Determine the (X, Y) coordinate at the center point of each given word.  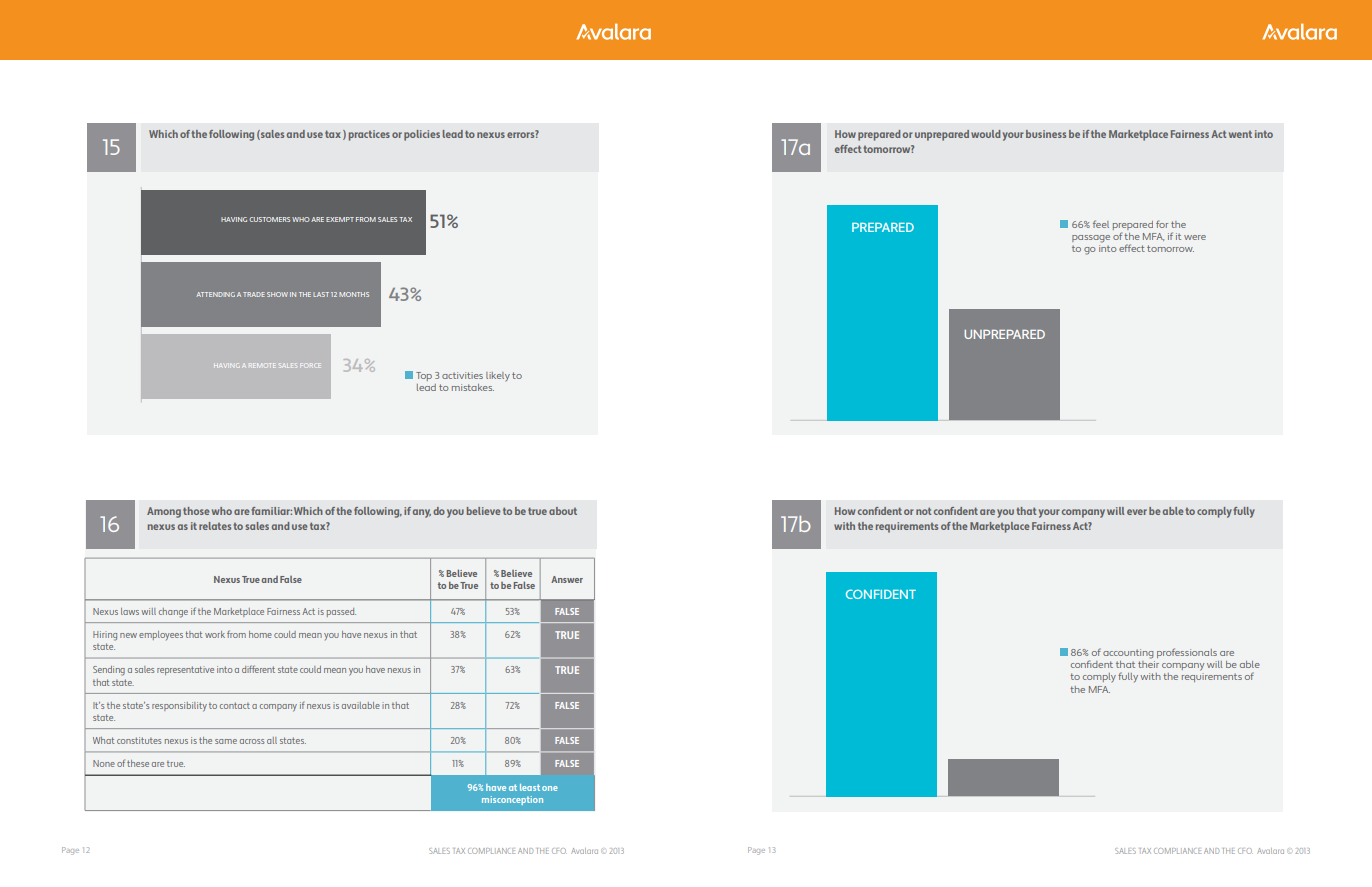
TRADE (254, 294)
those (196, 511)
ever (1137, 512)
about (563, 511)
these (138, 763)
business (1046, 134)
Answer (567, 579)
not (923, 511)
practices (369, 135)
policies (422, 135)
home (260, 634)
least (530, 787)
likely (498, 377)
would (985, 134)
